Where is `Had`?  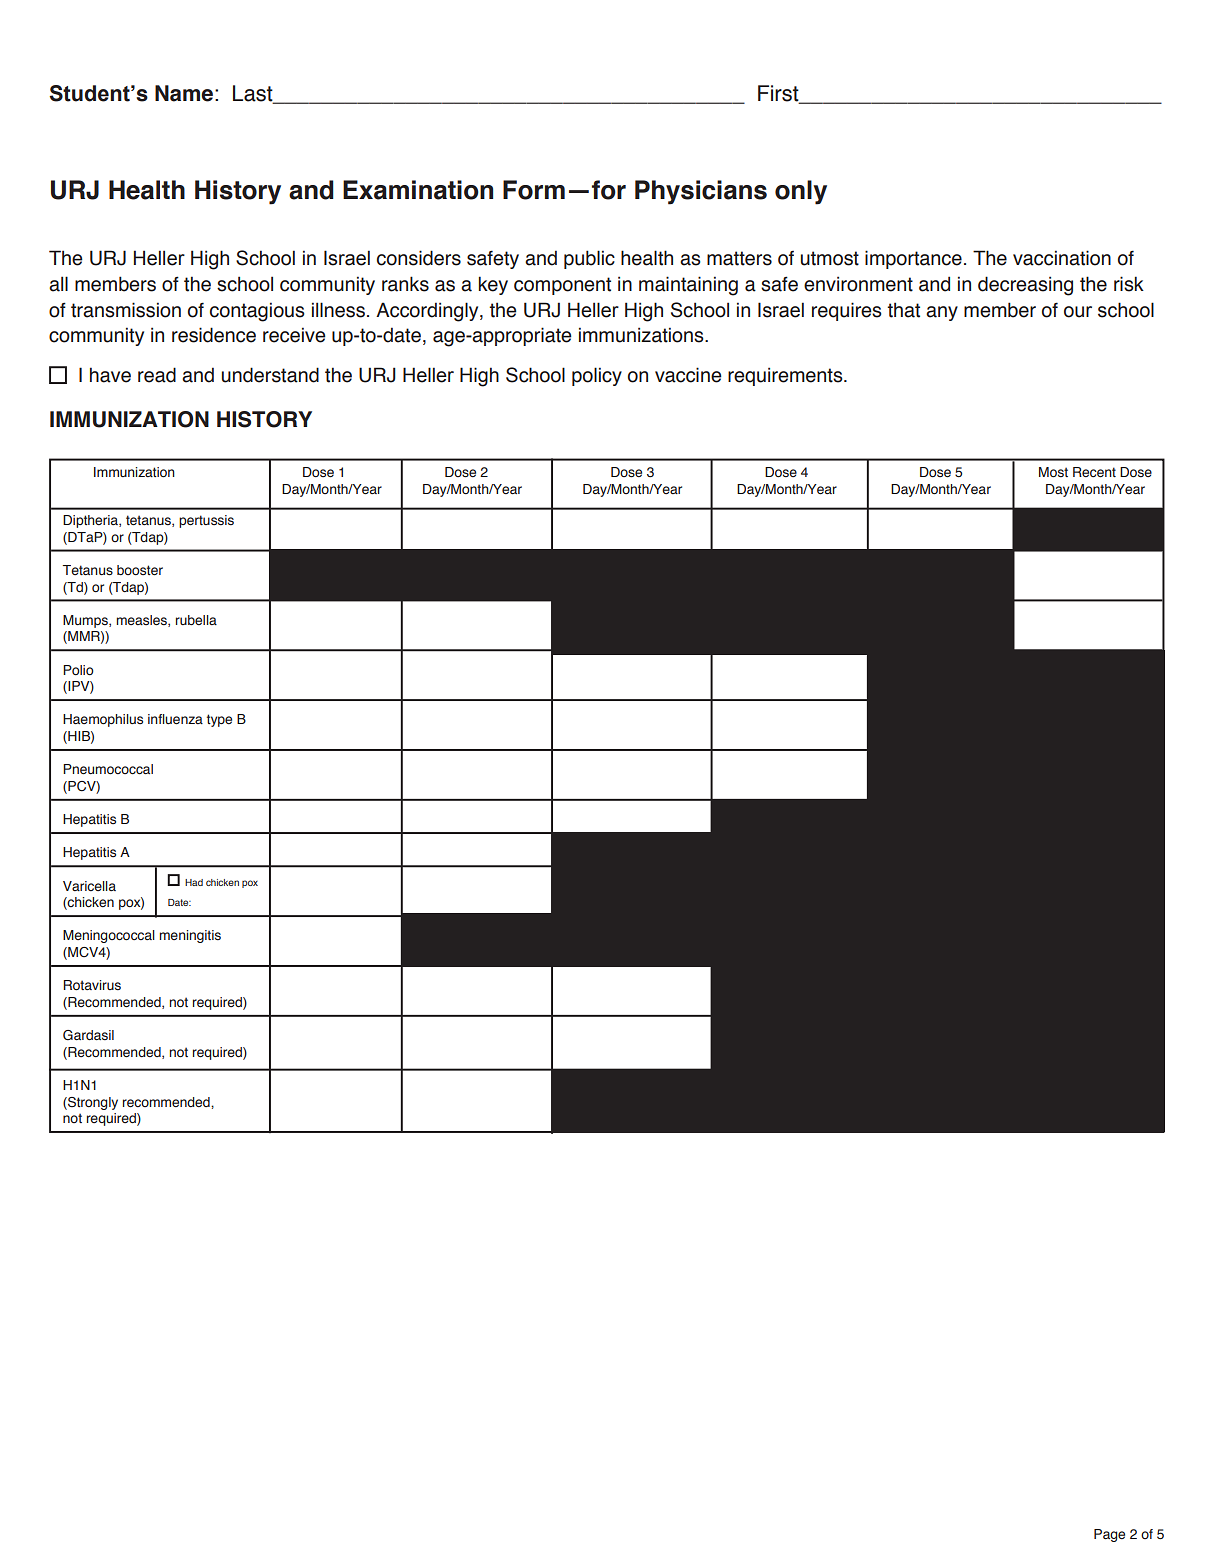
Had is located at coordinates (194, 882).
